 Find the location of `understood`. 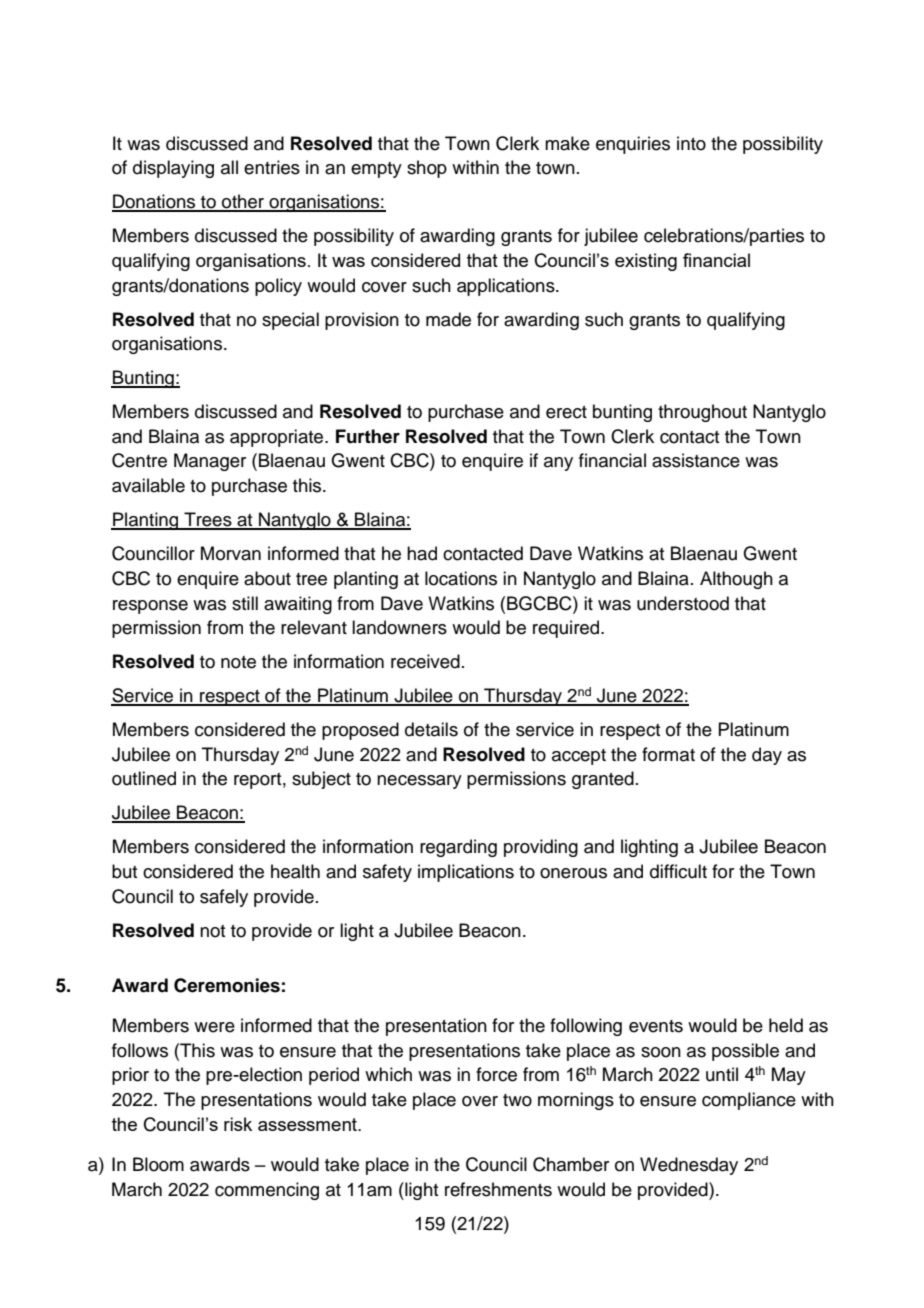

understood is located at coordinates (683, 603).
